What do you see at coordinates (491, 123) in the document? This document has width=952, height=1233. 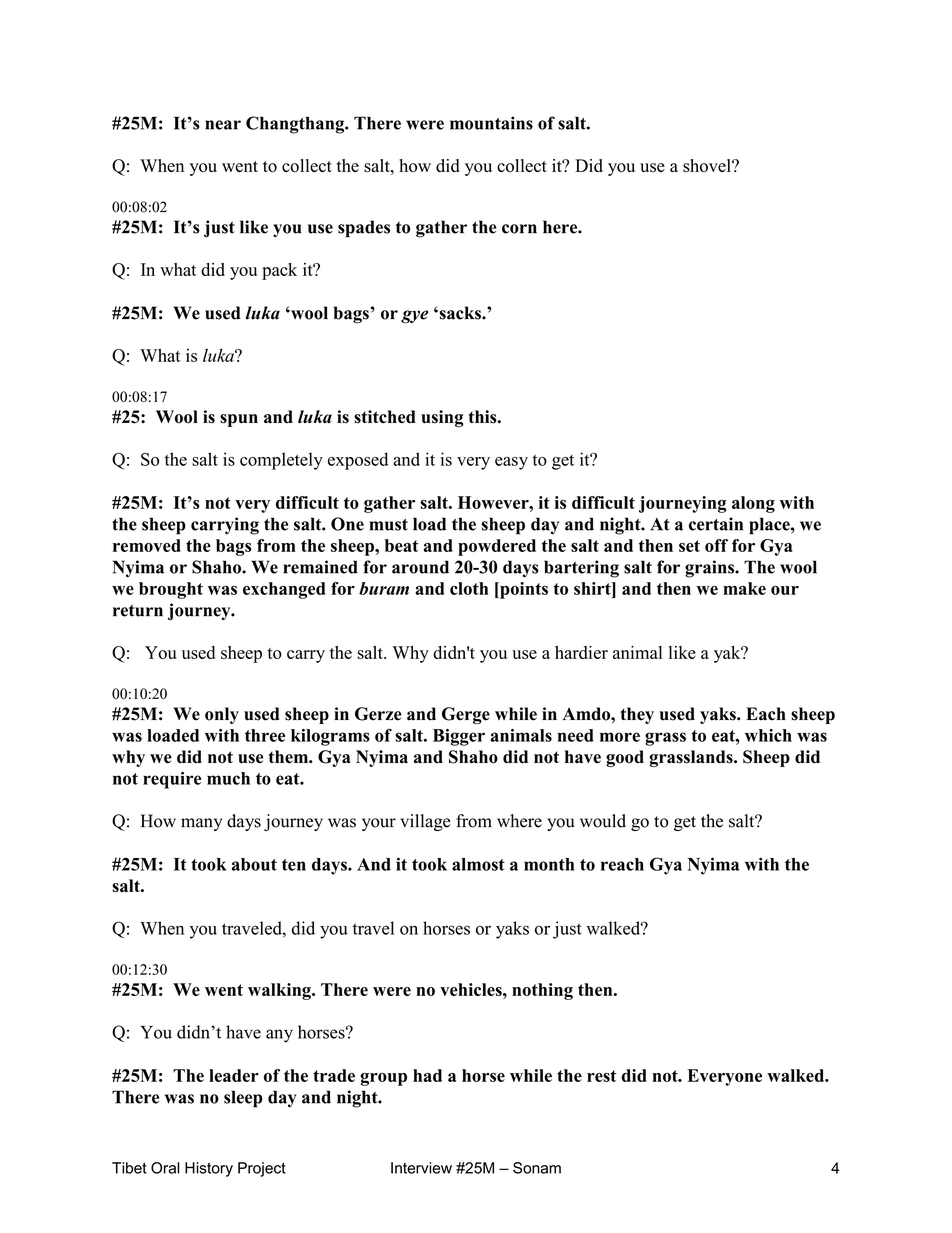 I see `mountains` at bounding box center [491, 123].
